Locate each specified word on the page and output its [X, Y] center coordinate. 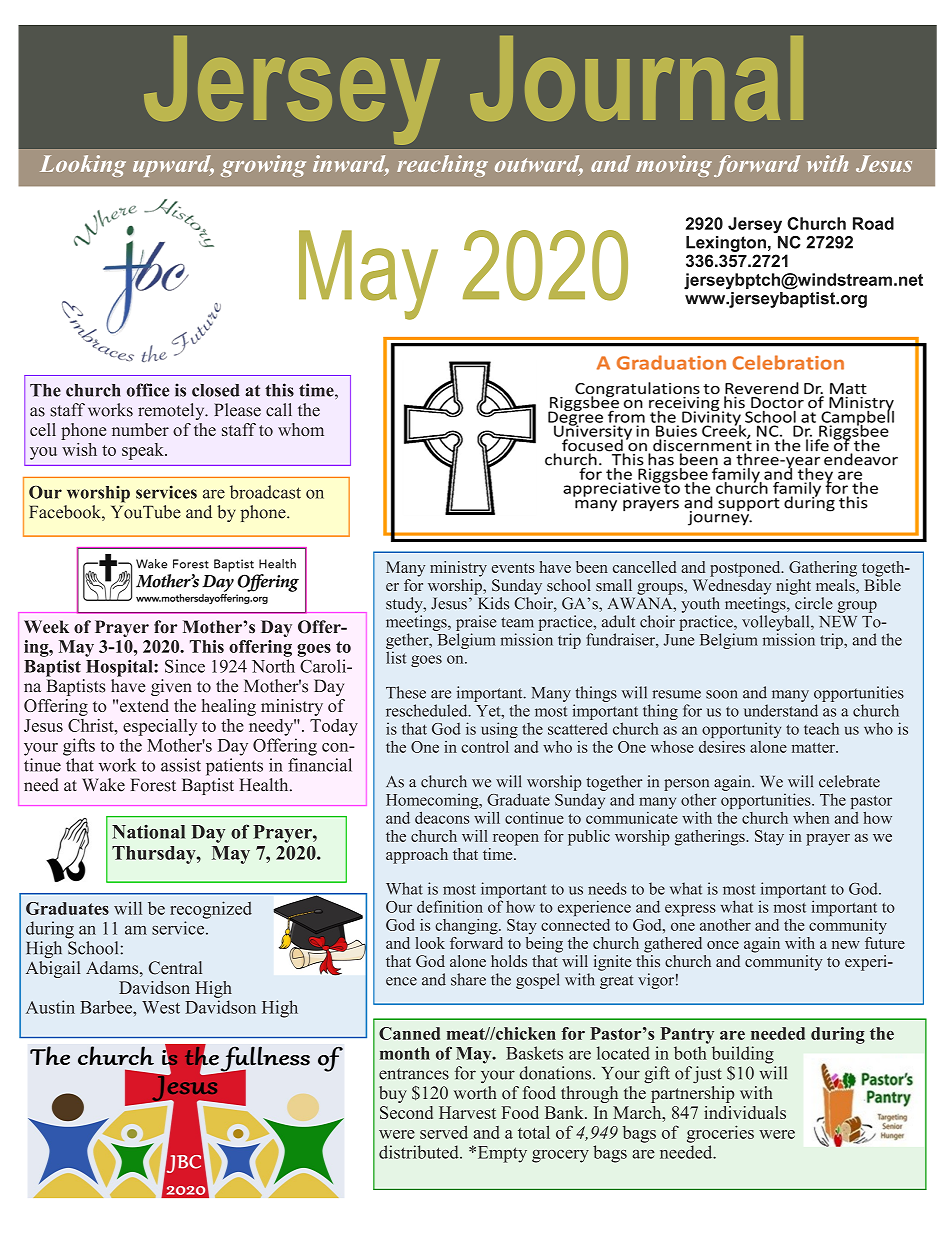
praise [476, 623]
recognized [211, 910]
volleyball [777, 623]
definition [450, 906]
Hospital [120, 668]
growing [263, 166]
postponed [746, 569]
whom [301, 429]
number [140, 429]
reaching [442, 166]
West [161, 1007]
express [690, 910]
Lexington [726, 244]
